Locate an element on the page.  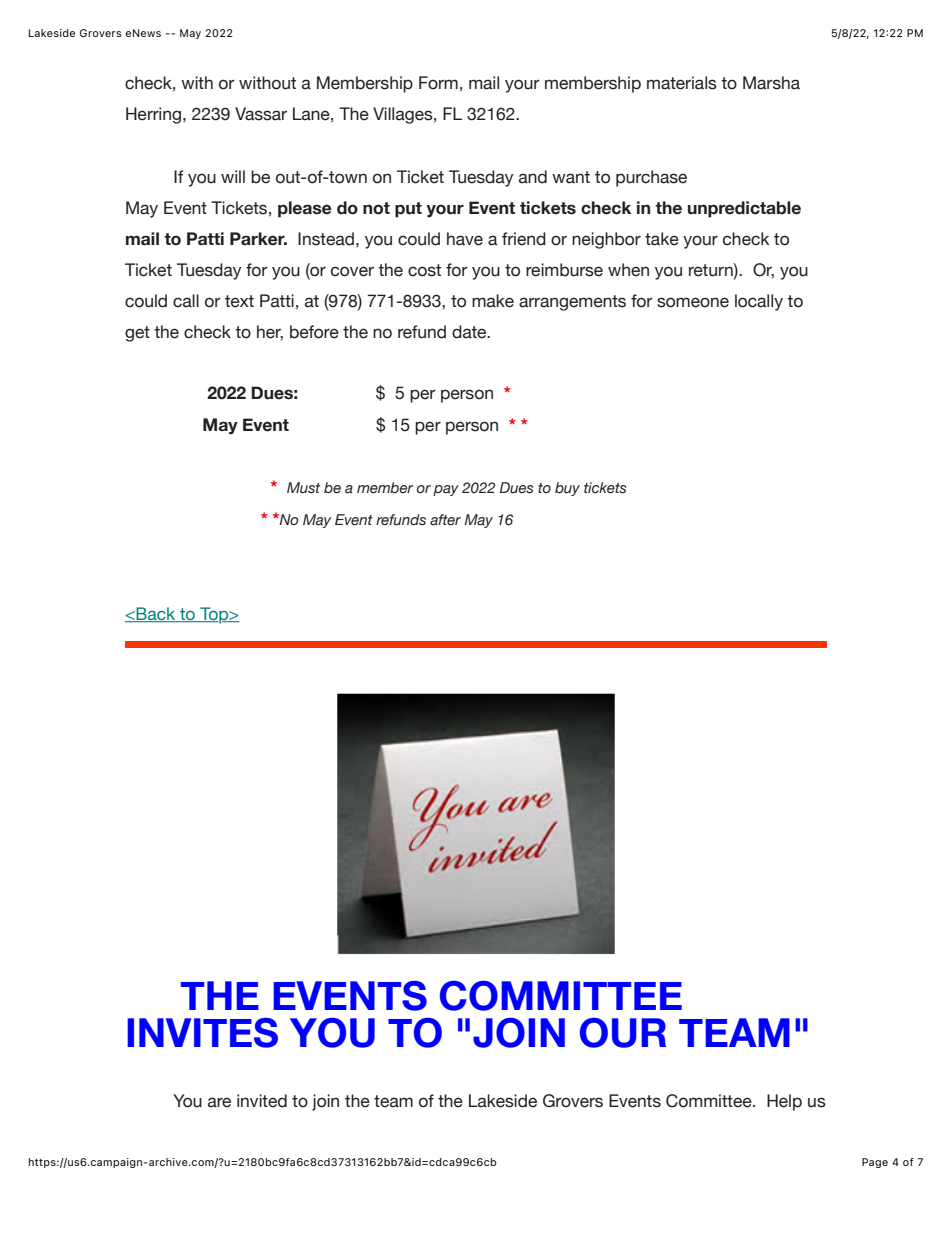
Marsha is located at coordinates (771, 83).
